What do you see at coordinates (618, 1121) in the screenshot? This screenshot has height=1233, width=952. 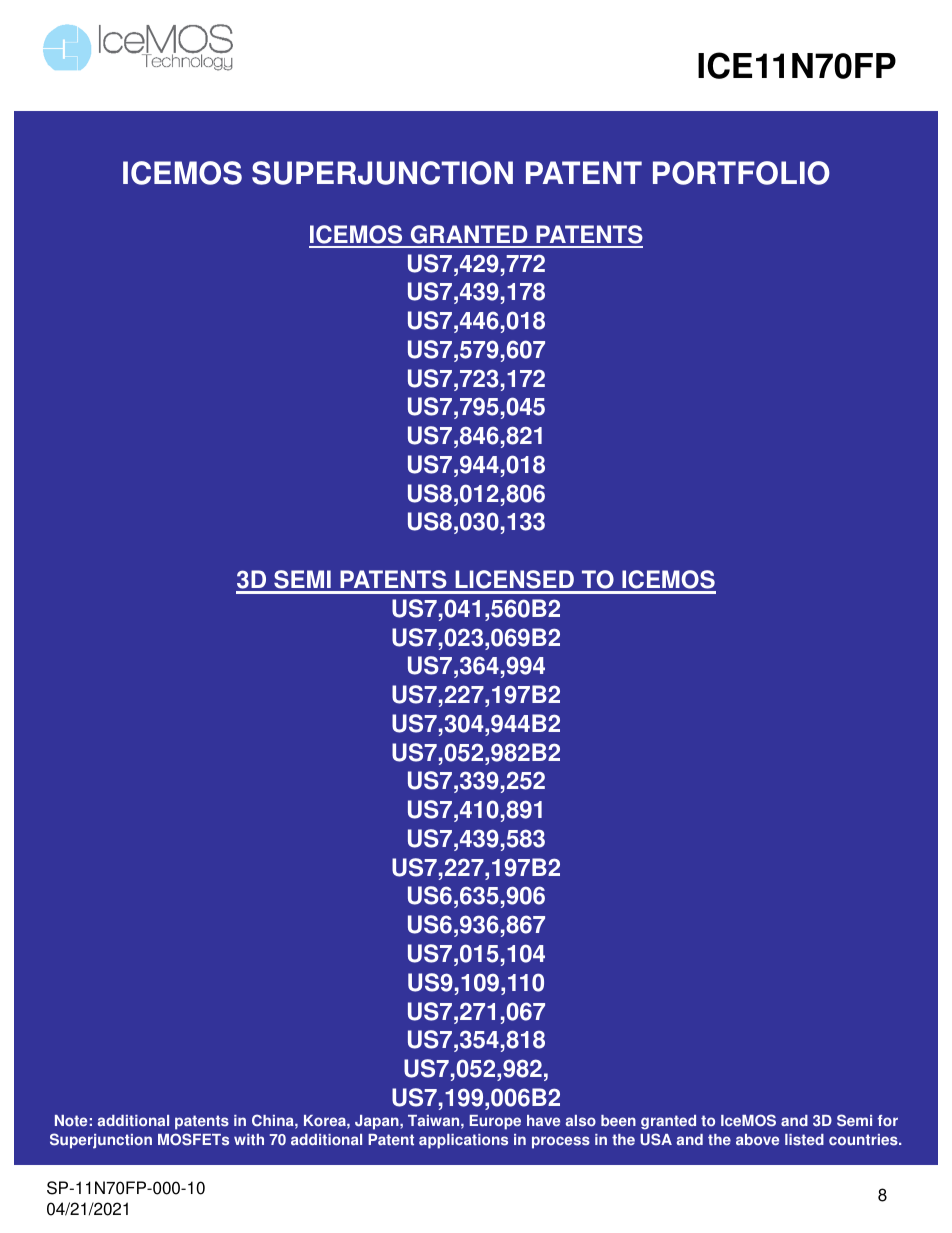 I see `been` at bounding box center [618, 1121].
